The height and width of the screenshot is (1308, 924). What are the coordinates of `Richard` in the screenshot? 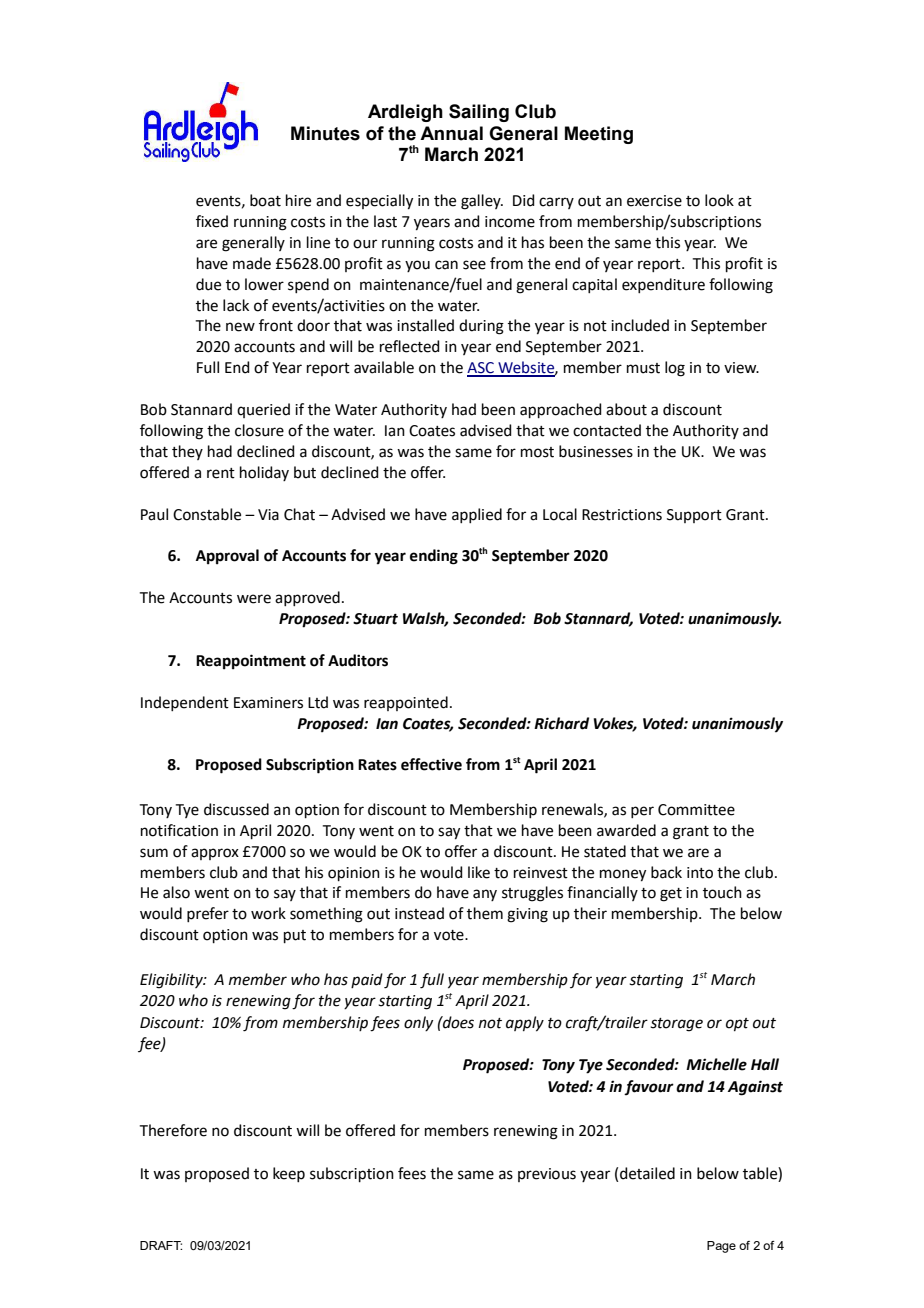 It's located at (561, 723).
